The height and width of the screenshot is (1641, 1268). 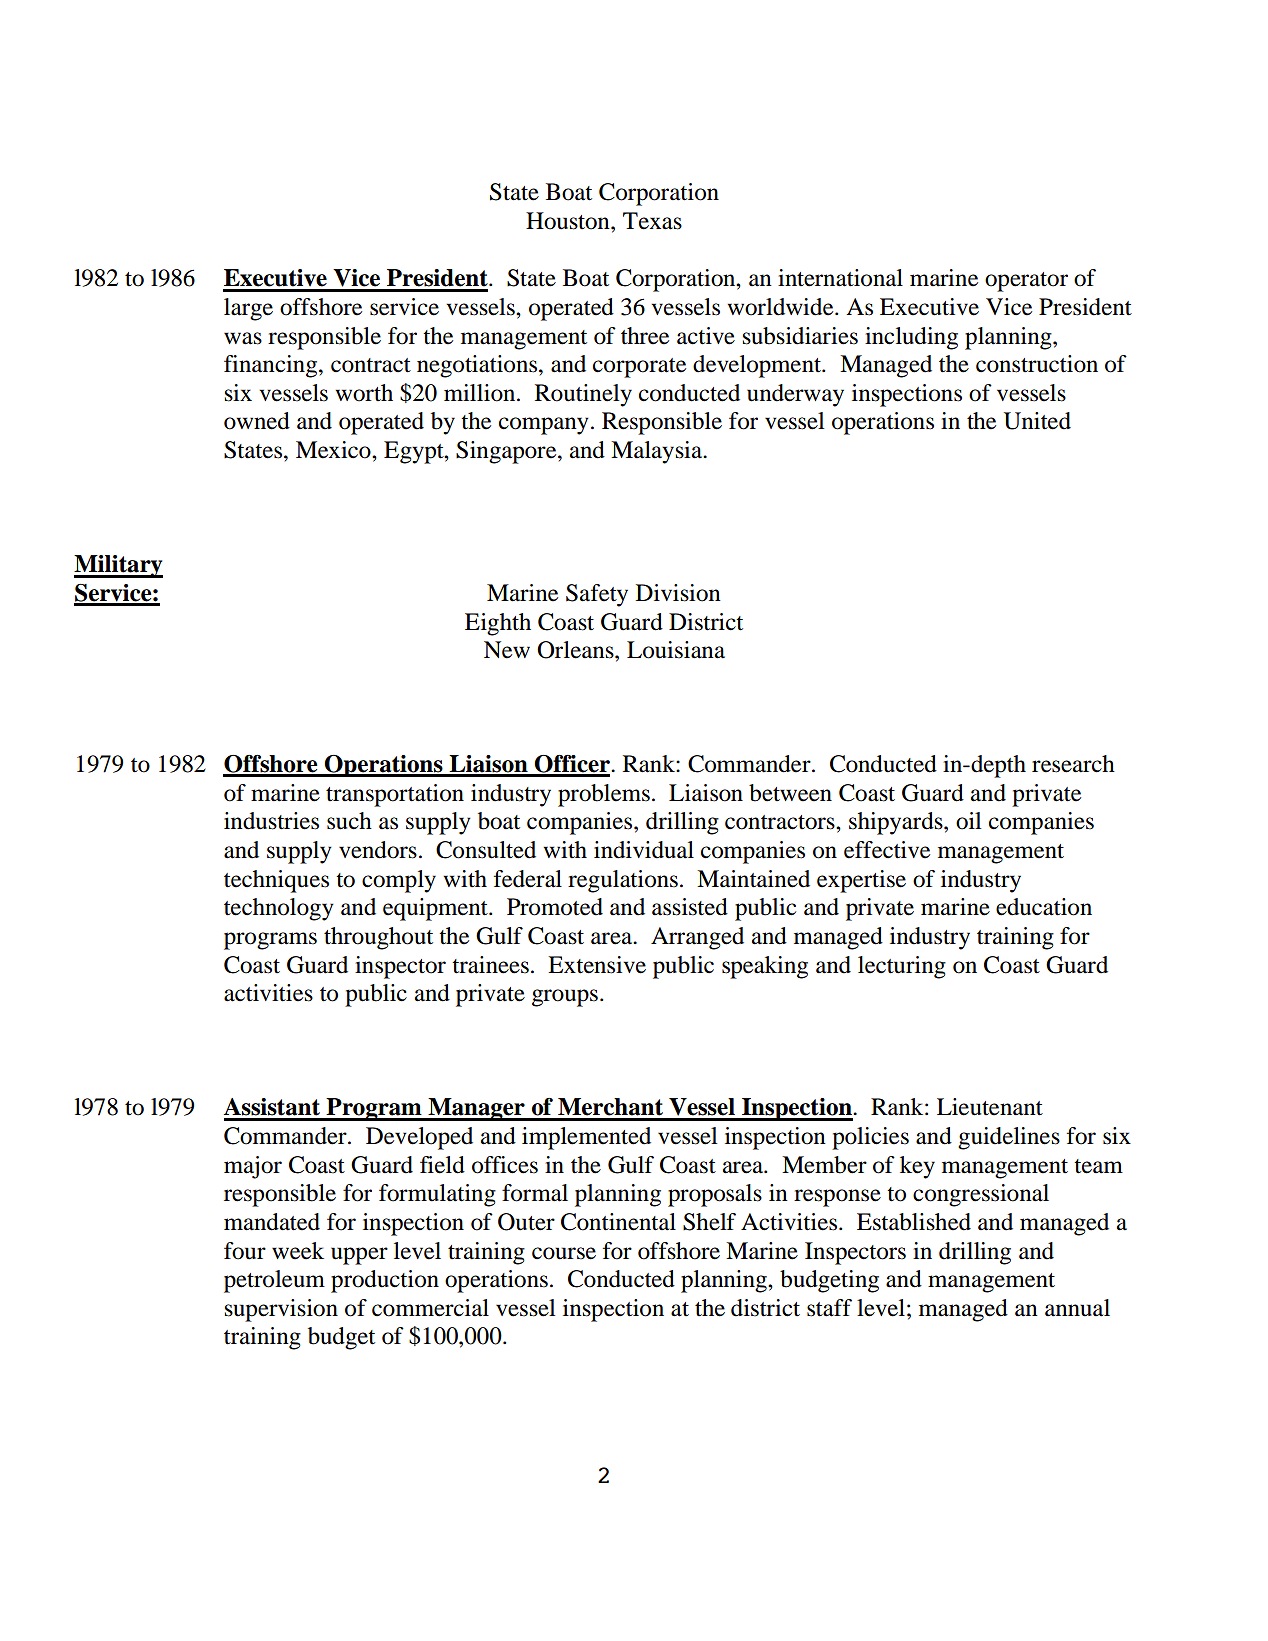 What do you see at coordinates (274, 1281) in the screenshot?
I see `petroleum` at bounding box center [274, 1281].
